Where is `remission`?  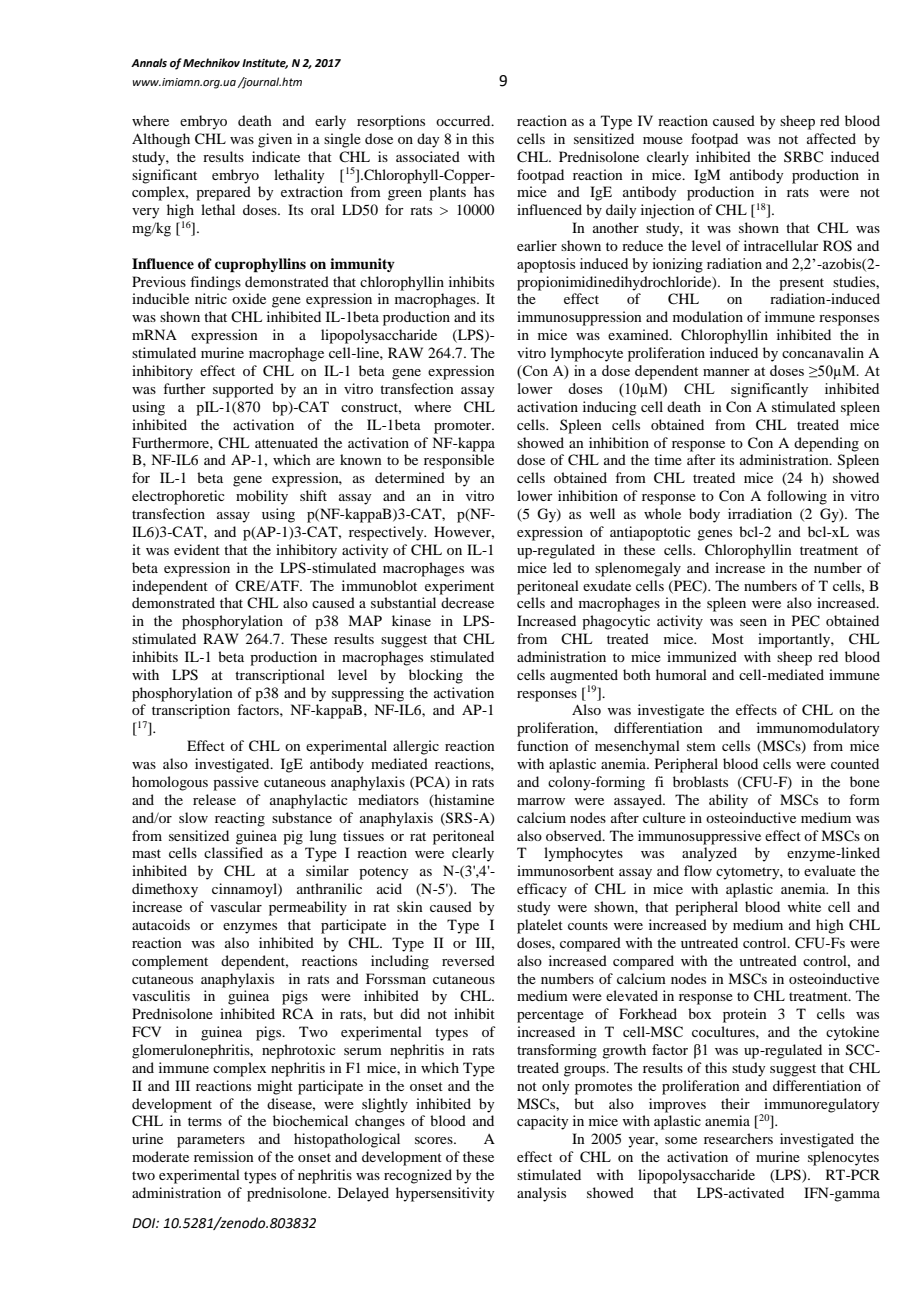 remission is located at coordinates (224, 1156).
